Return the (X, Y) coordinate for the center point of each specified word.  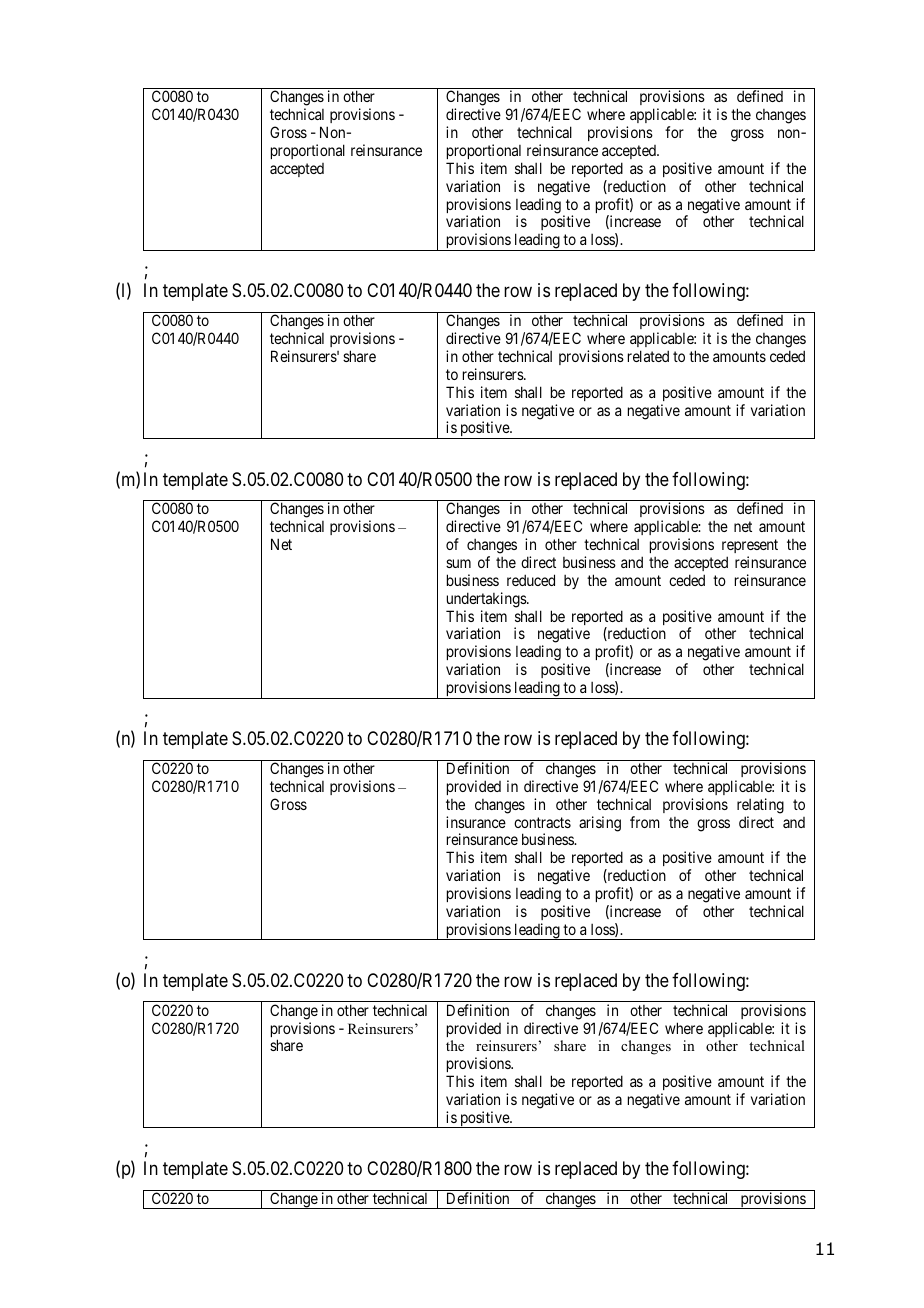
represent (750, 546)
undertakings (487, 600)
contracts (542, 822)
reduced (531, 580)
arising (600, 824)
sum (458, 563)
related (648, 356)
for (674, 132)
